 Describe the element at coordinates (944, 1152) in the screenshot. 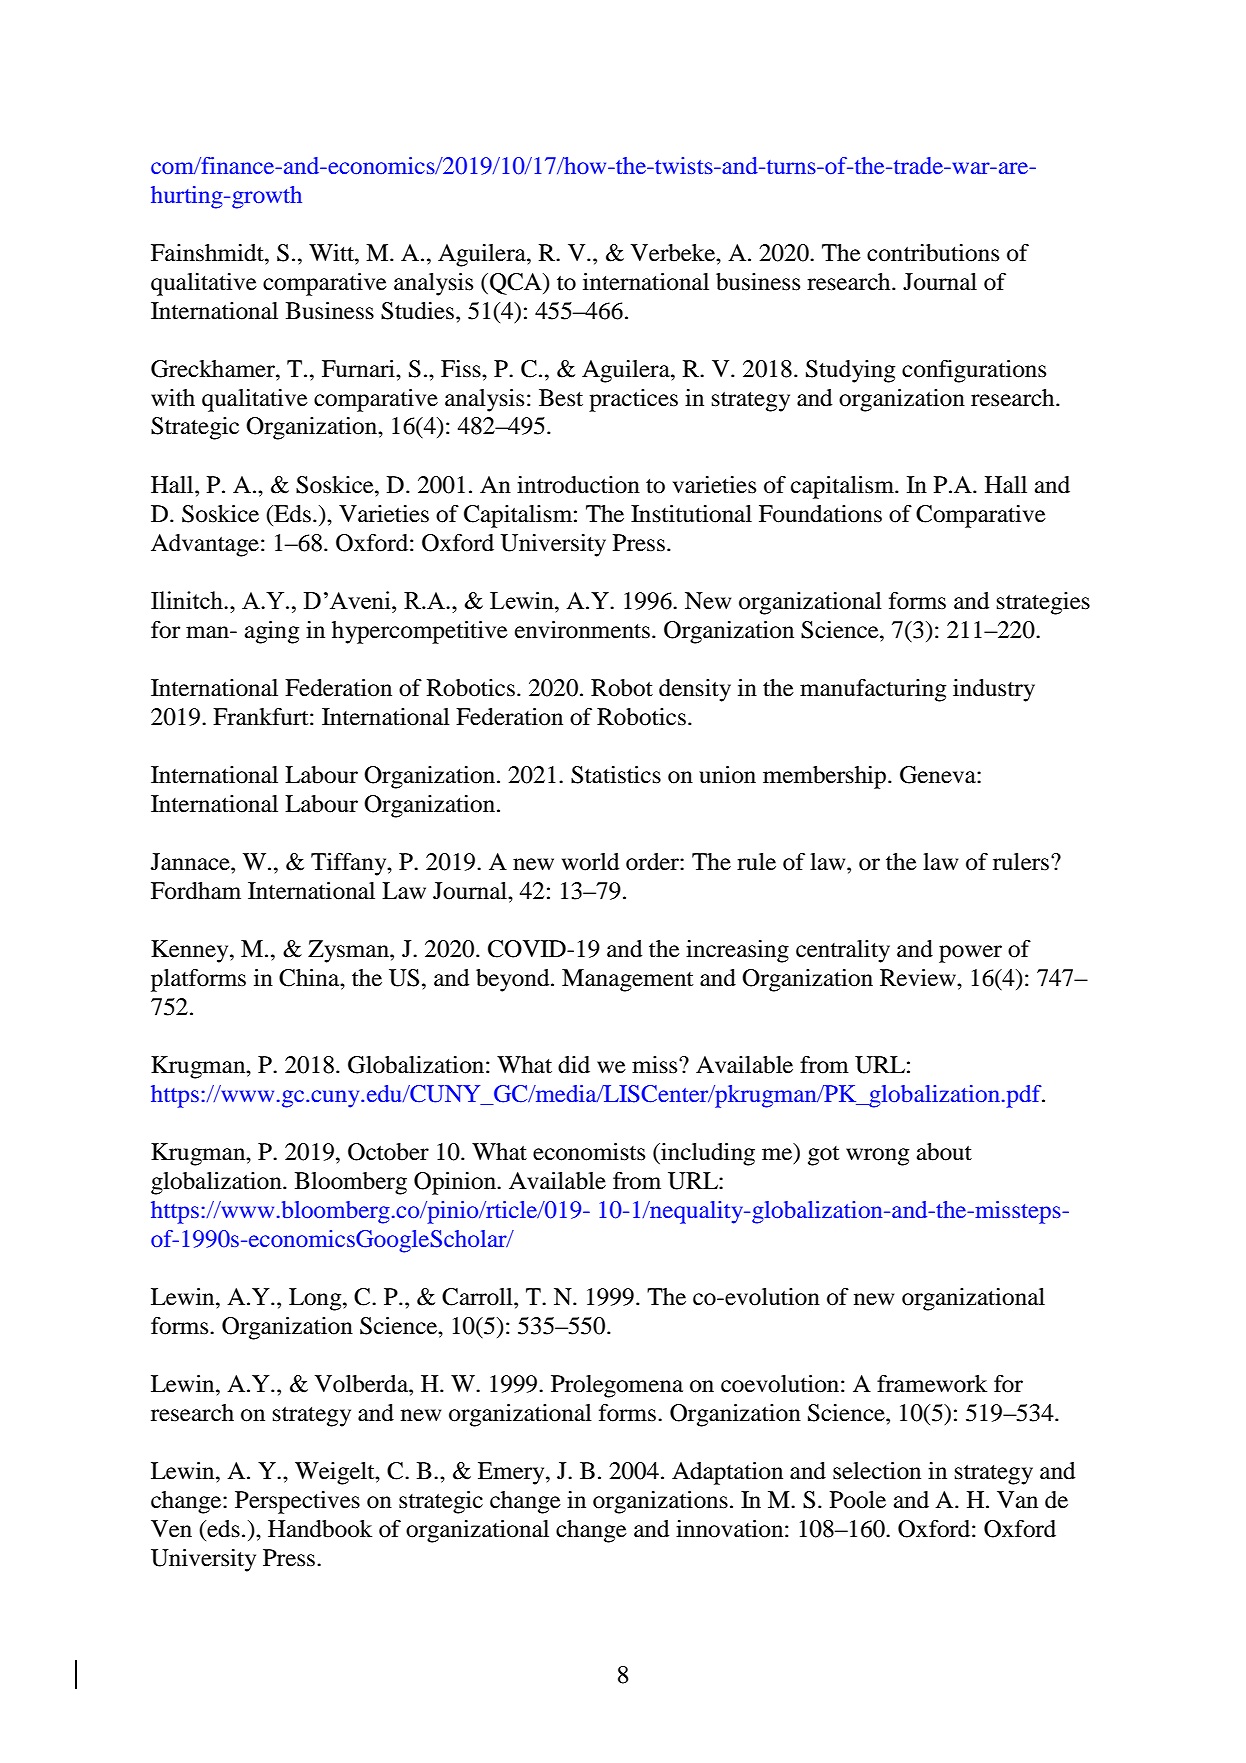

I see `about` at that location.
